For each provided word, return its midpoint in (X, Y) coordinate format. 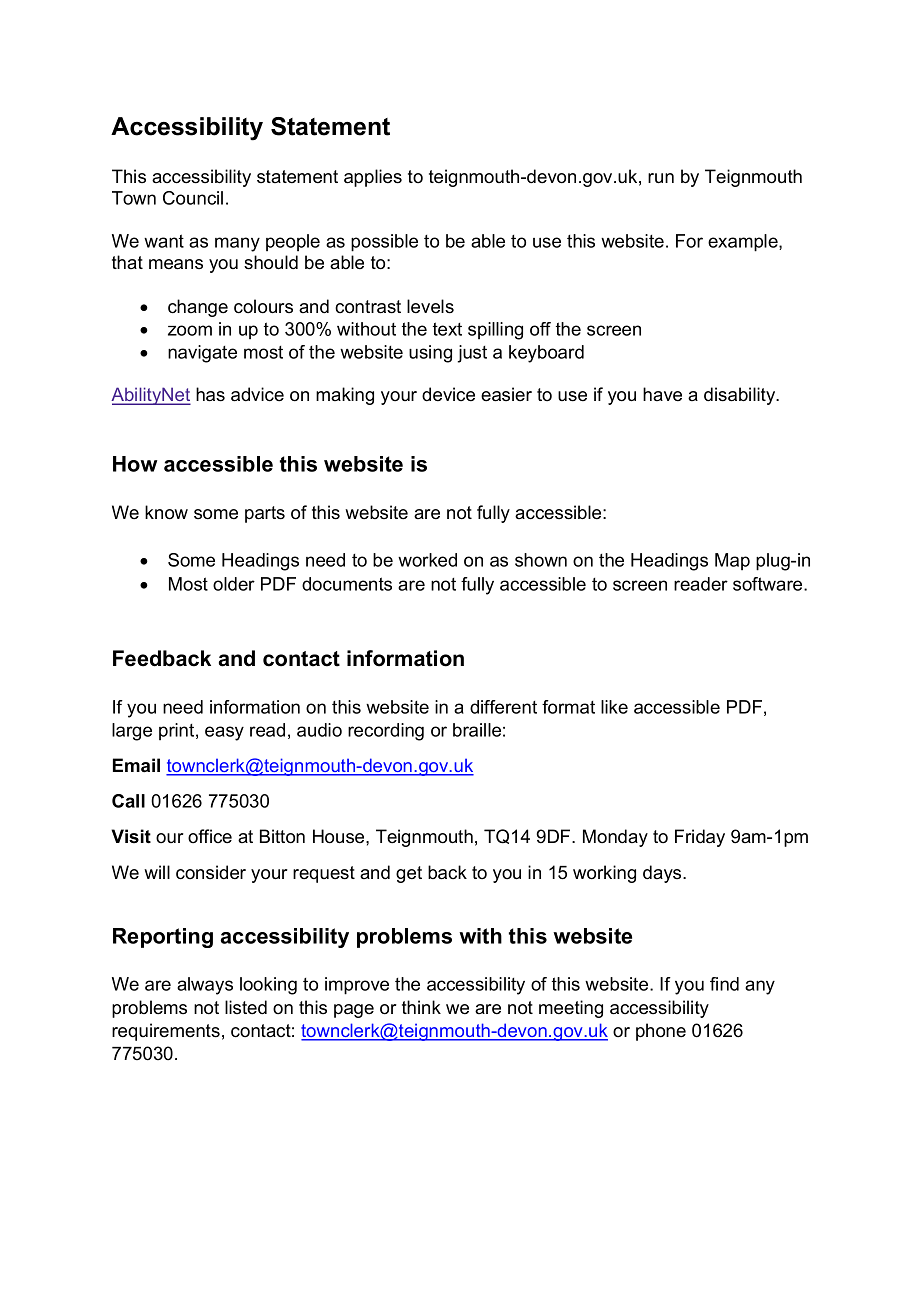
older (234, 584)
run (661, 178)
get (409, 874)
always (205, 986)
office (210, 836)
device (448, 394)
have (662, 394)
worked (427, 560)
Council (193, 198)
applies (373, 178)
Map (732, 561)
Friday (700, 838)
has (210, 394)
